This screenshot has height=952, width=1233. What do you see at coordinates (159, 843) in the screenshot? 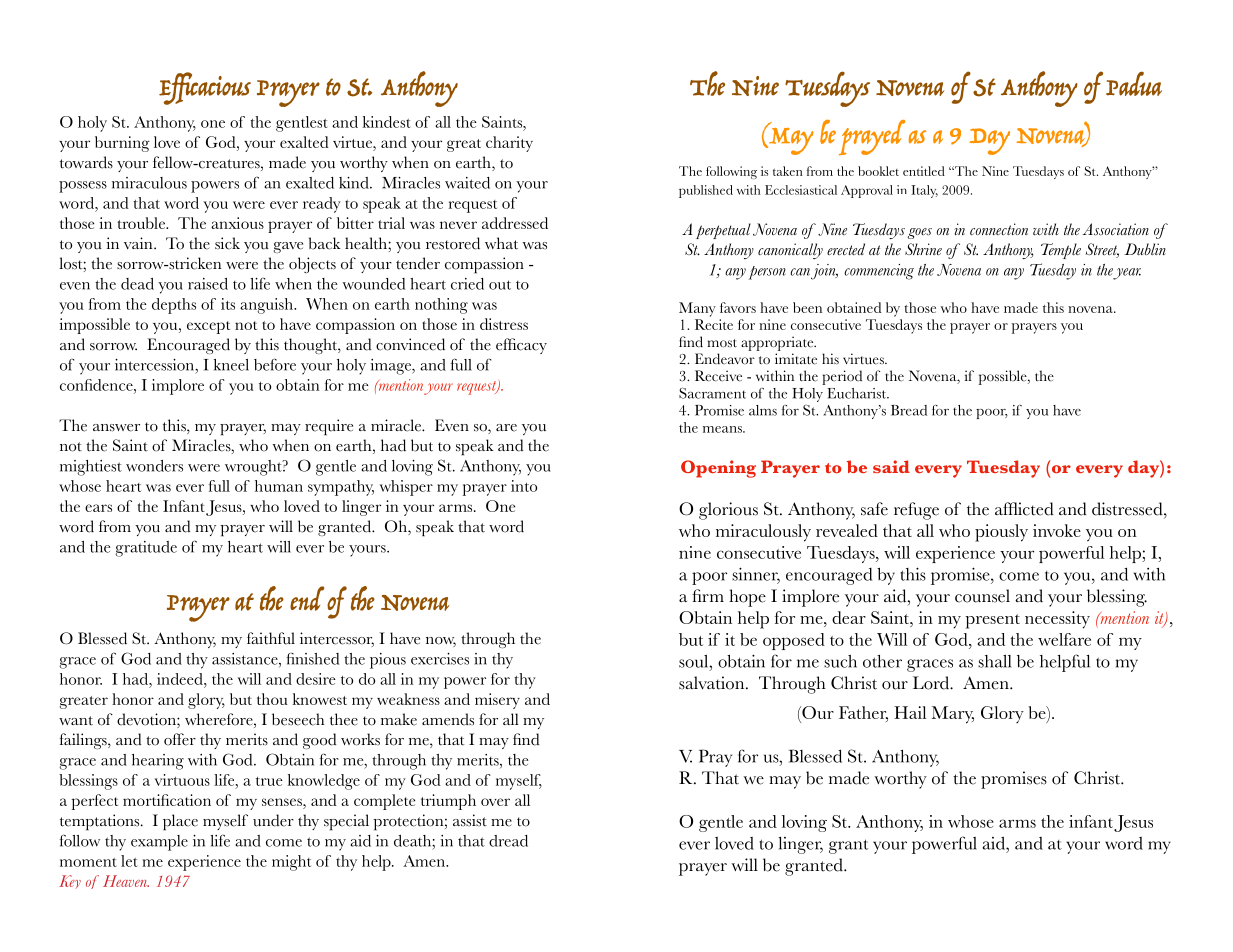
I see `example` at bounding box center [159, 843].
